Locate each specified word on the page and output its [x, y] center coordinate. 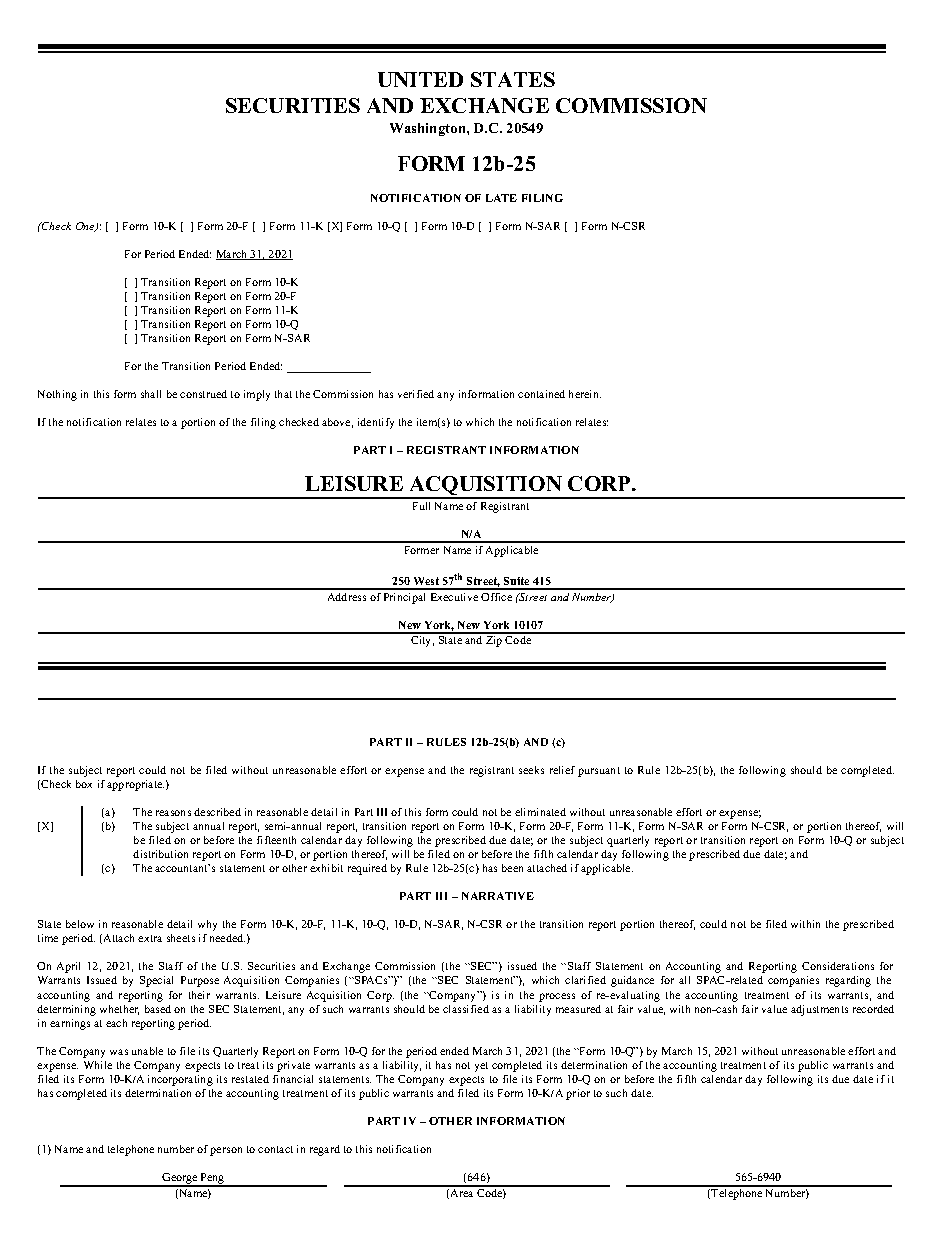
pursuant [599, 772]
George [180, 1179]
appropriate [135, 785]
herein [585, 394]
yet [481, 1067]
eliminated [540, 812]
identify [376, 423]
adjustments [819, 1010]
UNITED [420, 79]
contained [541, 394]
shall [151, 394]
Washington [429, 129]
